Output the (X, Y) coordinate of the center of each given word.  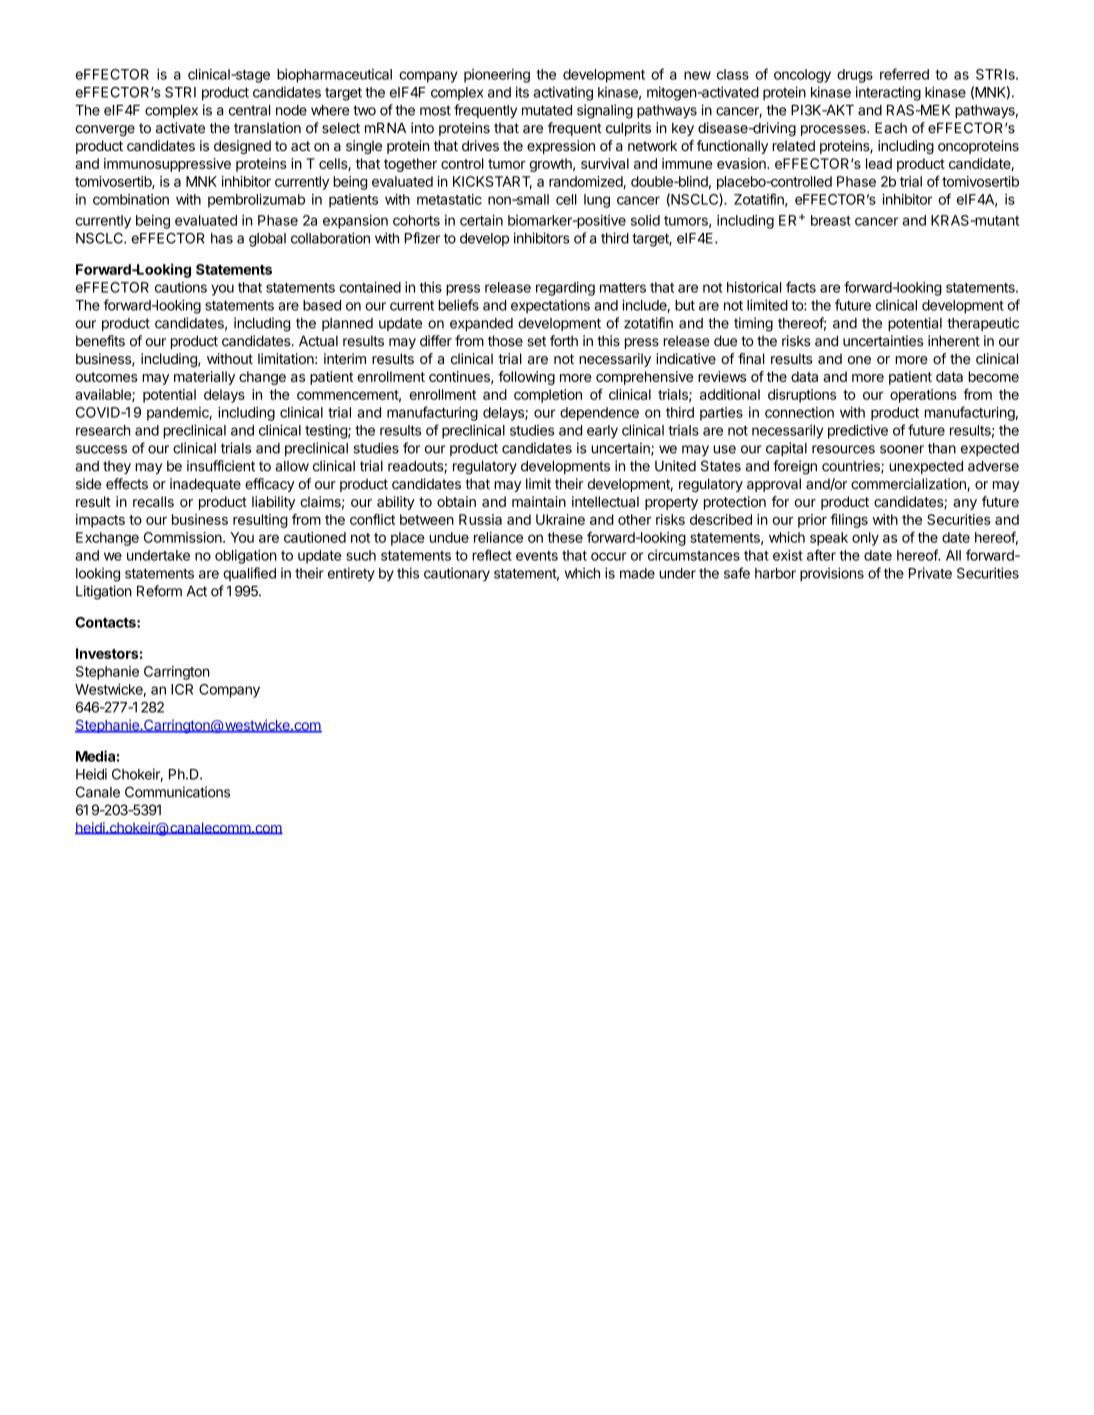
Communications (177, 792)
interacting (888, 93)
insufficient (221, 466)
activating (563, 93)
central (249, 110)
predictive (858, 431)
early (602, 432)
